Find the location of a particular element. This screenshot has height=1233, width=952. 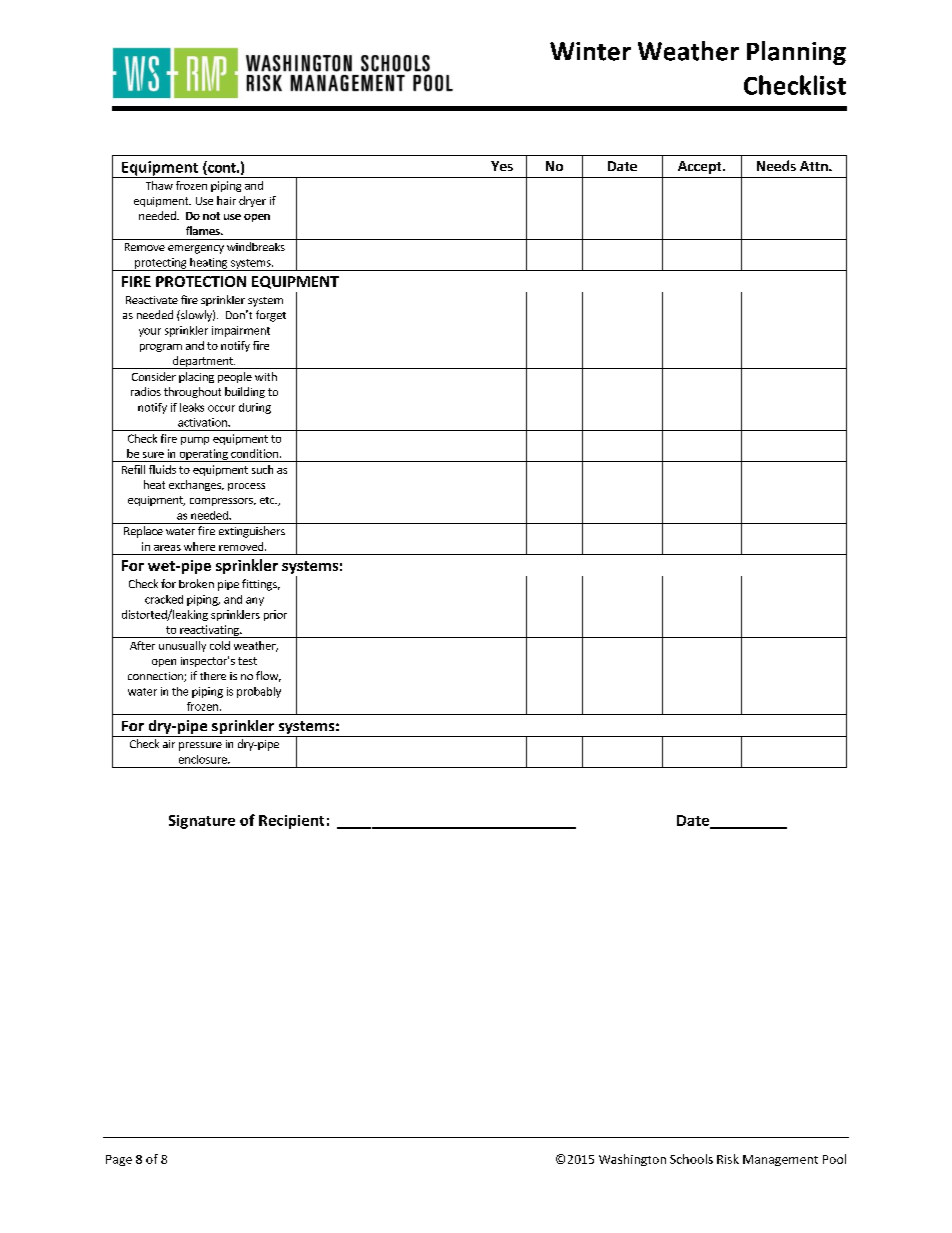

Thaw is located at coordinates (159, 185).
